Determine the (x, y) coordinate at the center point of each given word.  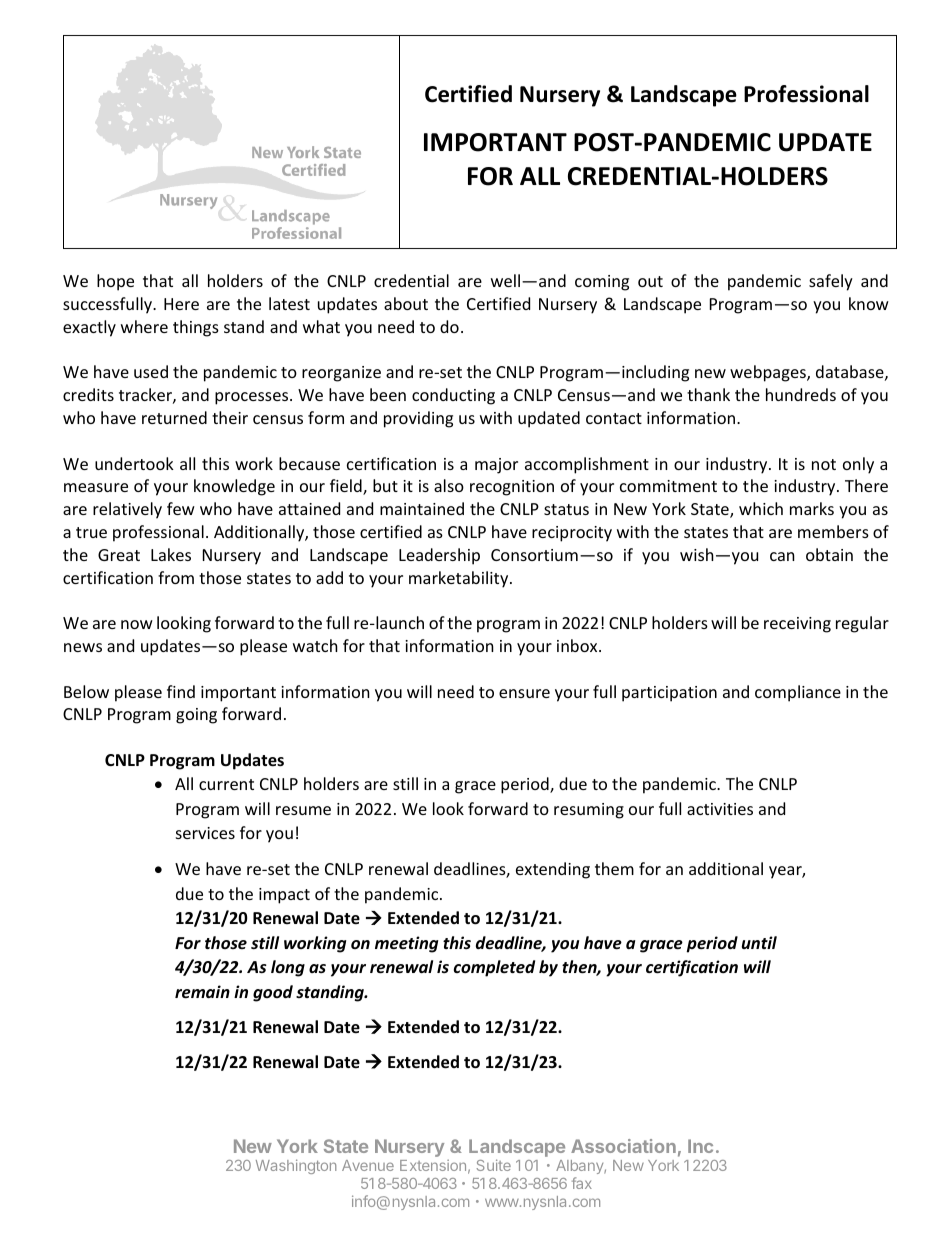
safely (831, 282)
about (406, 303)
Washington (296, 1166)
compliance (798, 693)
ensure (524, 693)
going (196, 716)
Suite (494, 1165)
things (196, 328)
